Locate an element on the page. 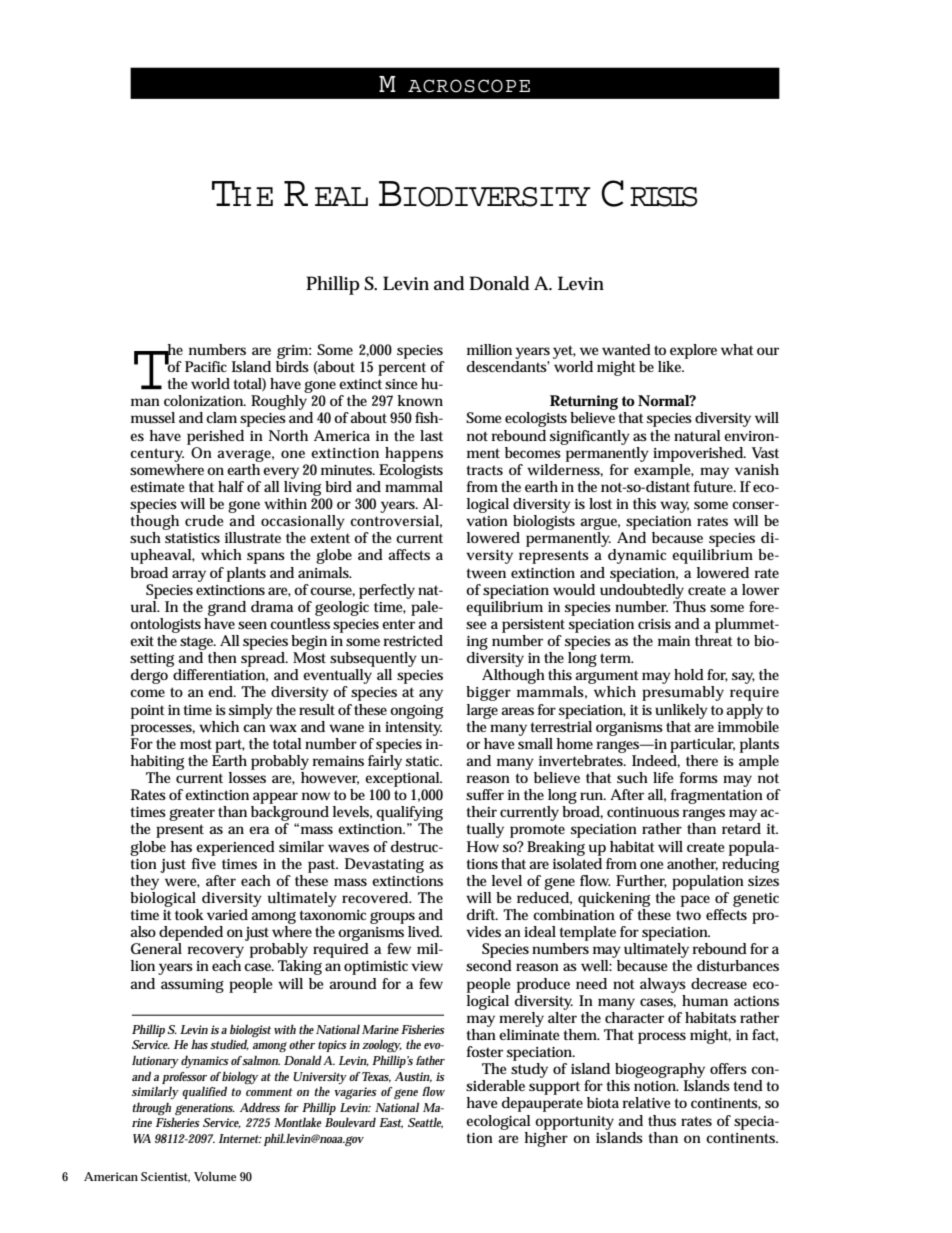 Image resolution: width=952 pixels, height=1233 pixels. Pacific is located at coordinates (206, 366).
